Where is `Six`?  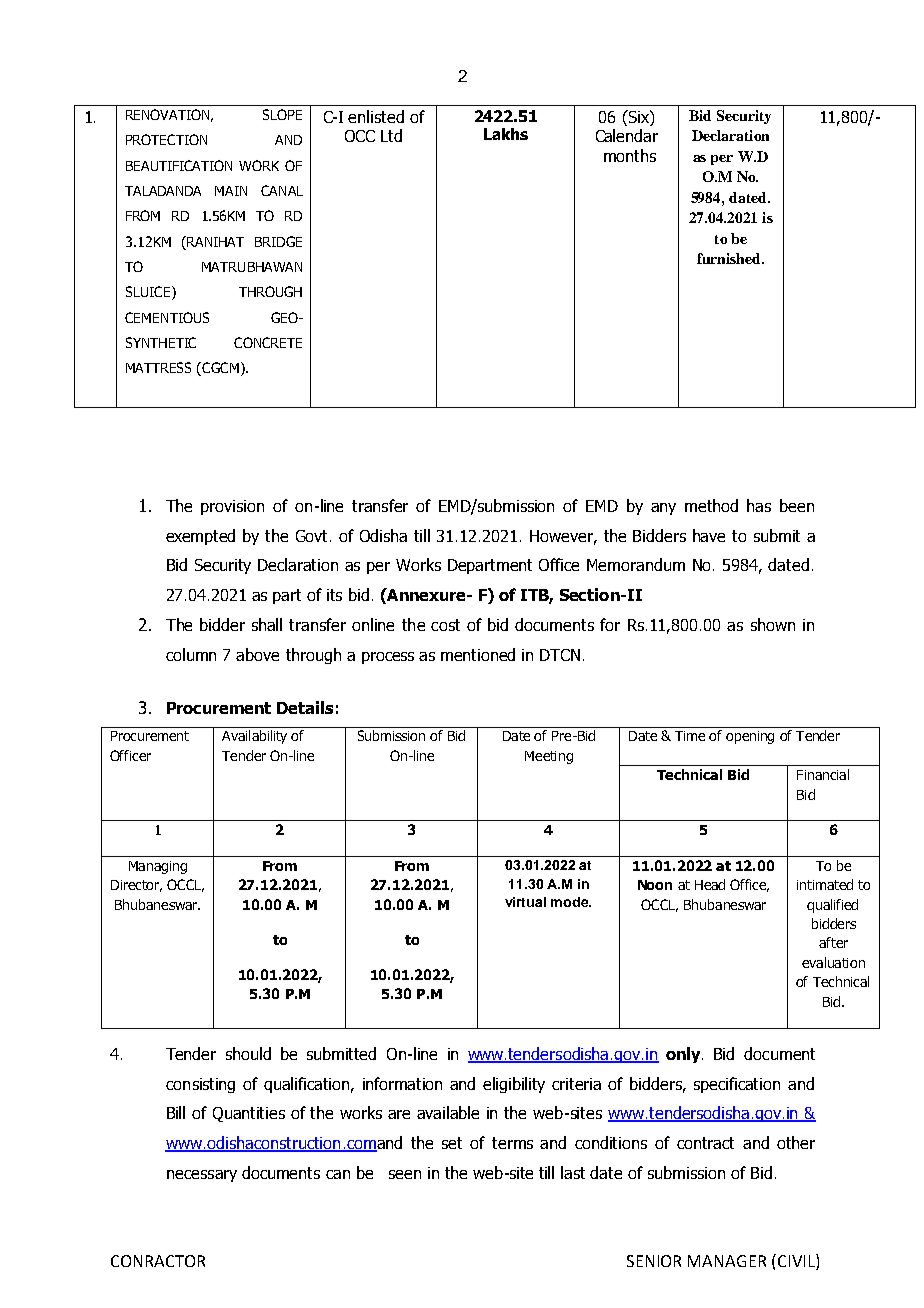
Six is located at coordinates (638, 116).
